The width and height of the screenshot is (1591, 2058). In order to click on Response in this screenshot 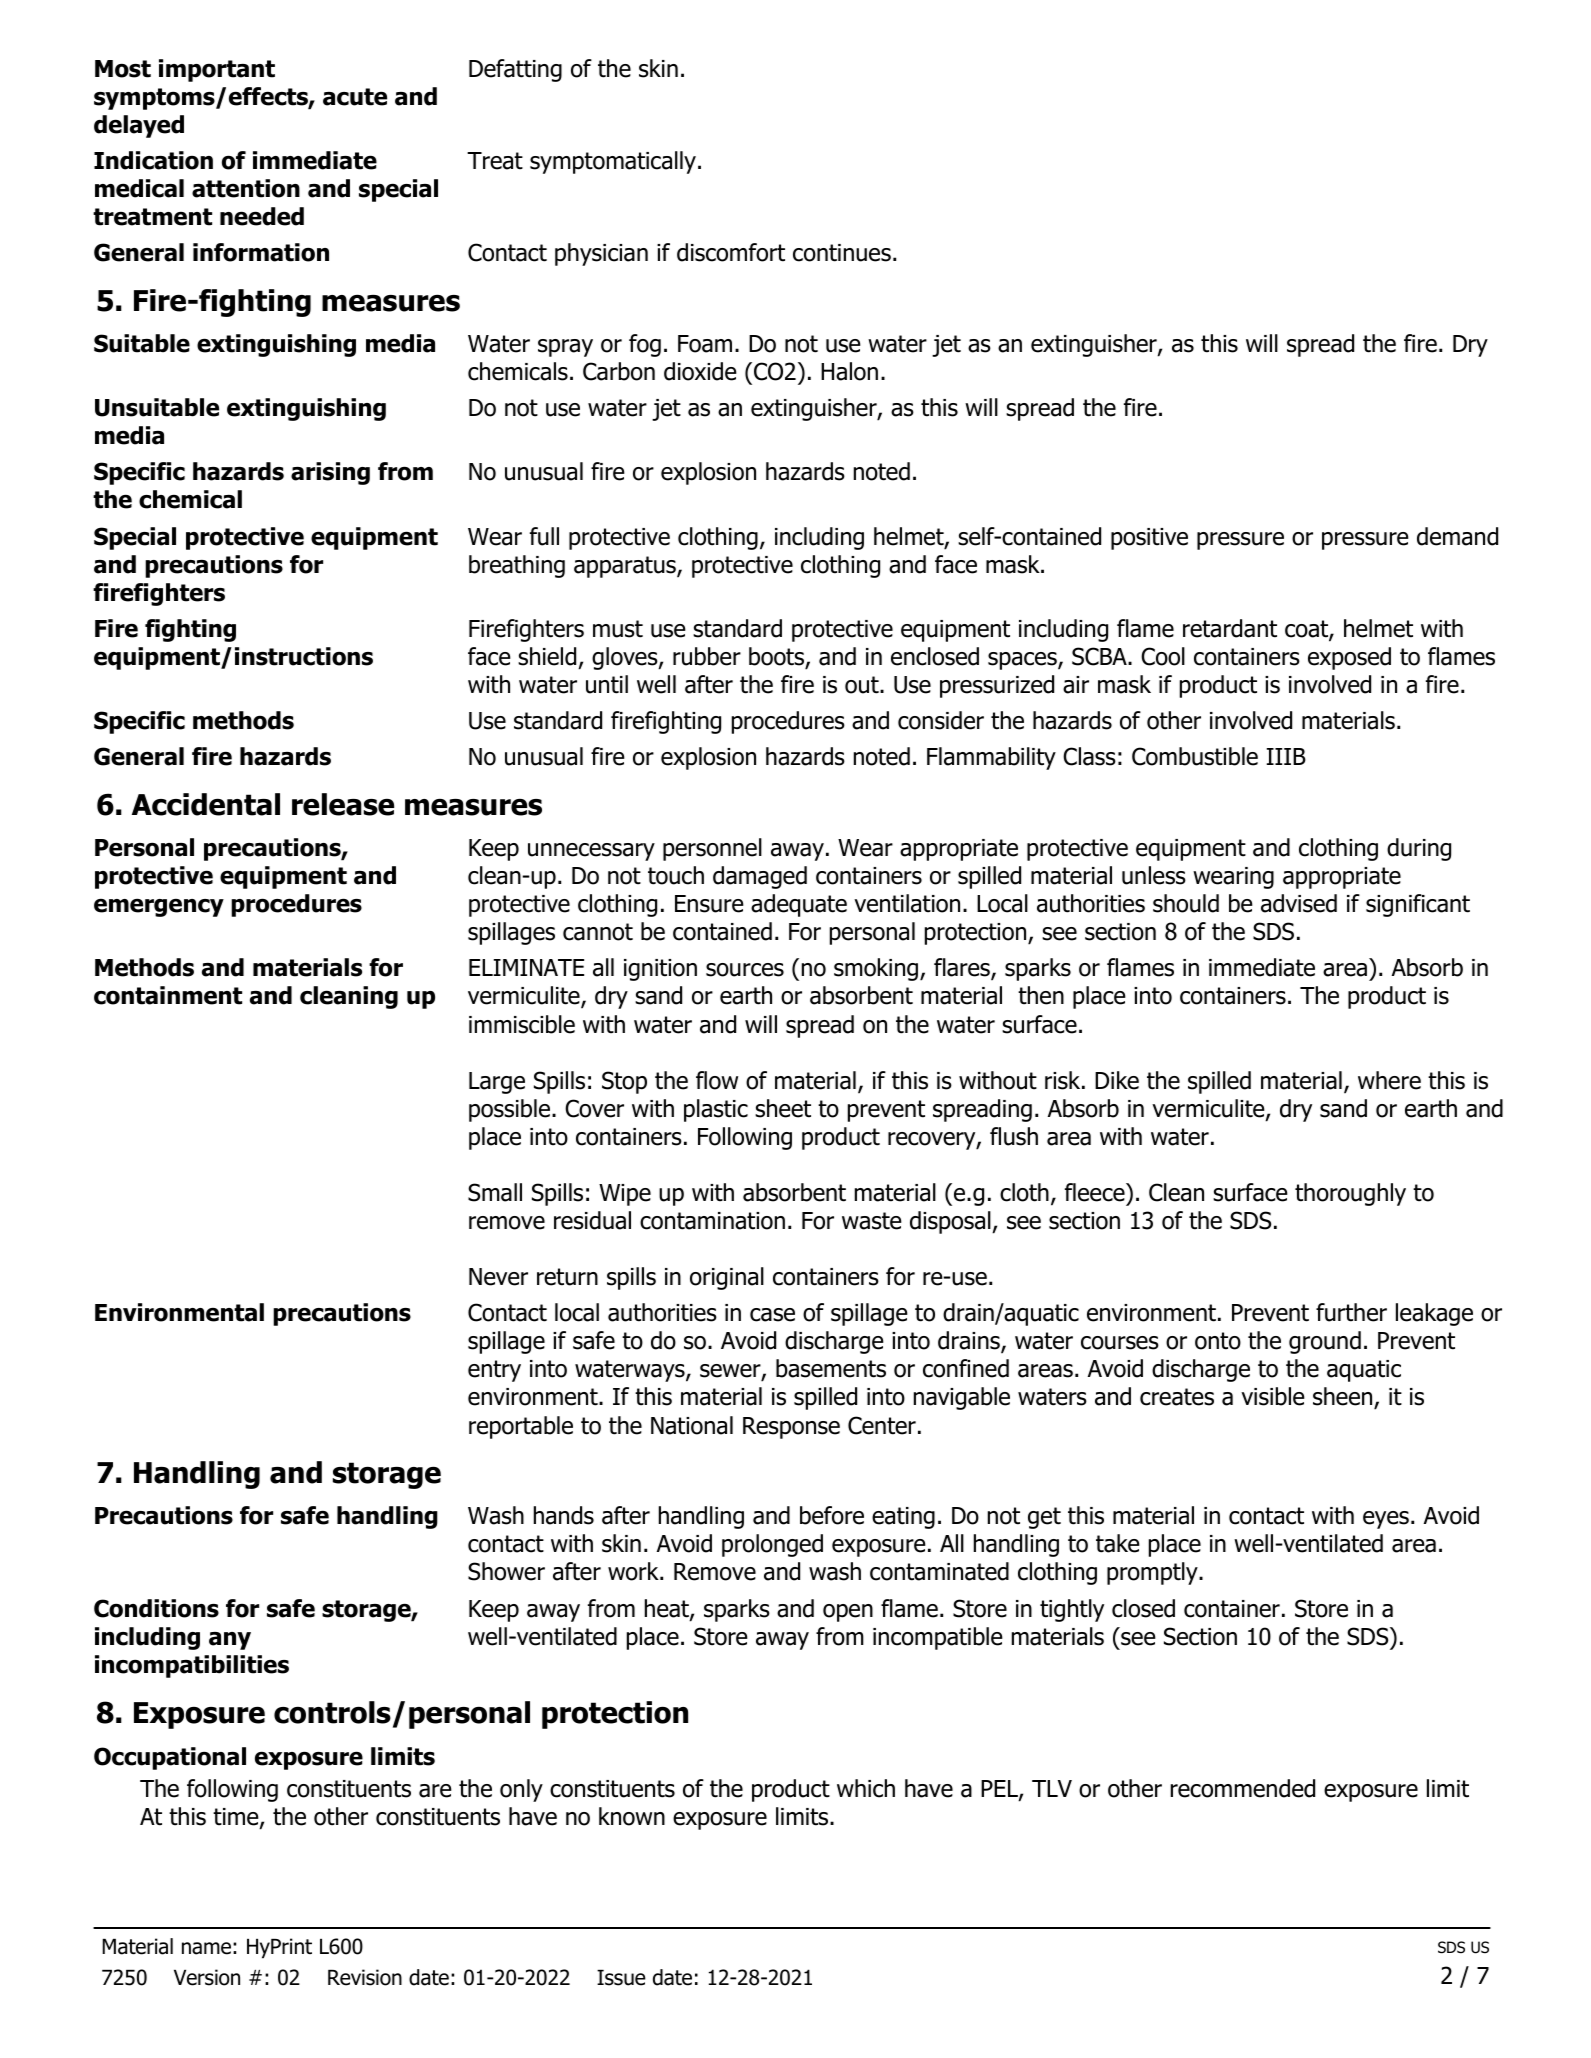, I will do `click(791, 1428)`.
